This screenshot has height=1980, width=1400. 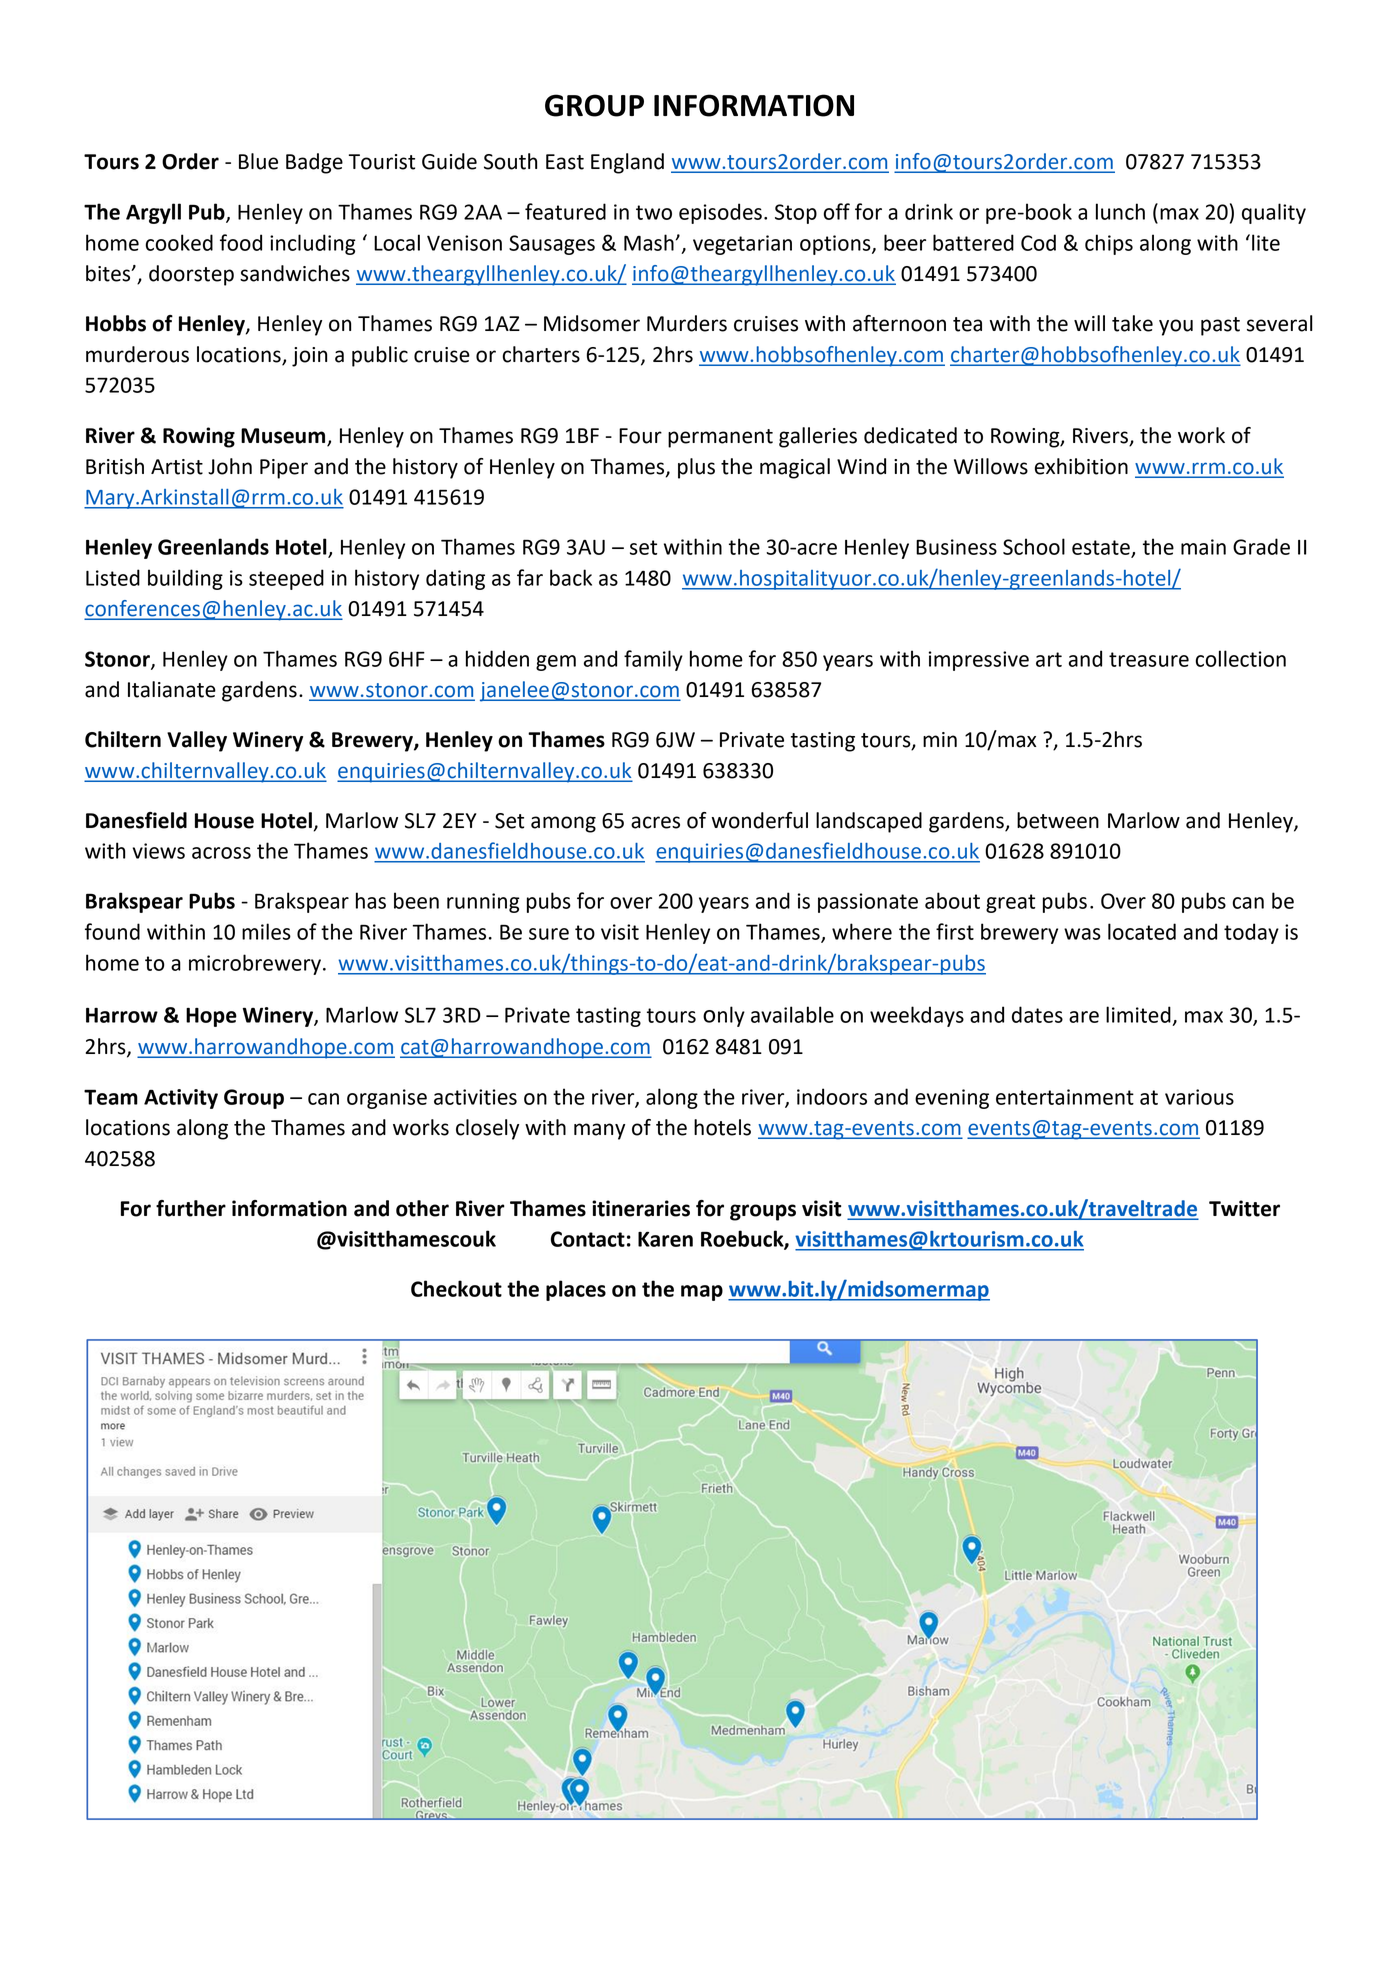 What do you see at coordinates (191, 1208) in the screenshot?
I see `further` at bounding box center [191, 1208].
